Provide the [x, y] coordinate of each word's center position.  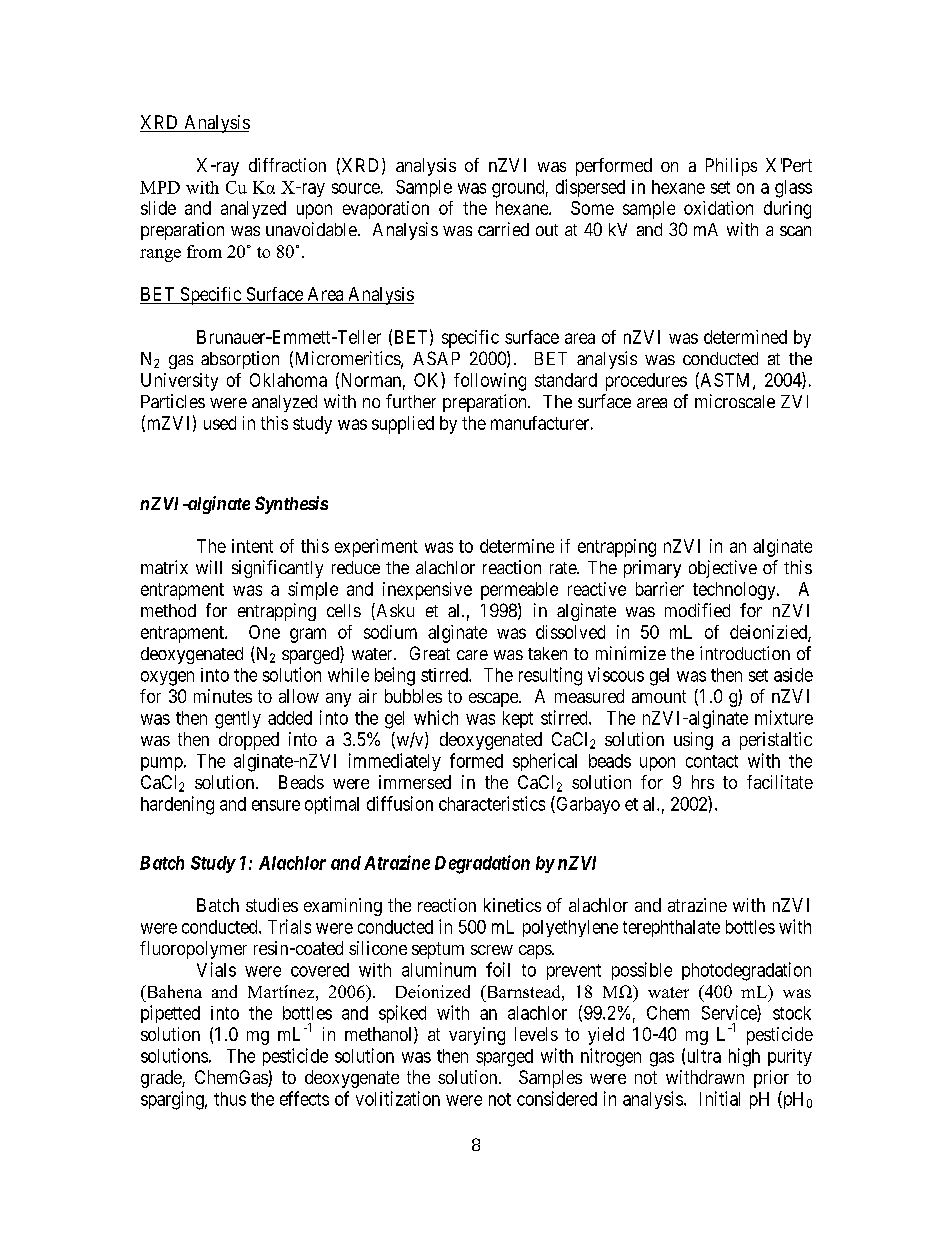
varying [477, 1036]
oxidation [718, 208]
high [744, 1057]
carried [503, 229]
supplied [403, 425]
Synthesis [291, 505]
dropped [249, 741]
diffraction [287, 165]
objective [723, 569]
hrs [703, 782]
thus [230, 1099]
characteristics [492, 803]
